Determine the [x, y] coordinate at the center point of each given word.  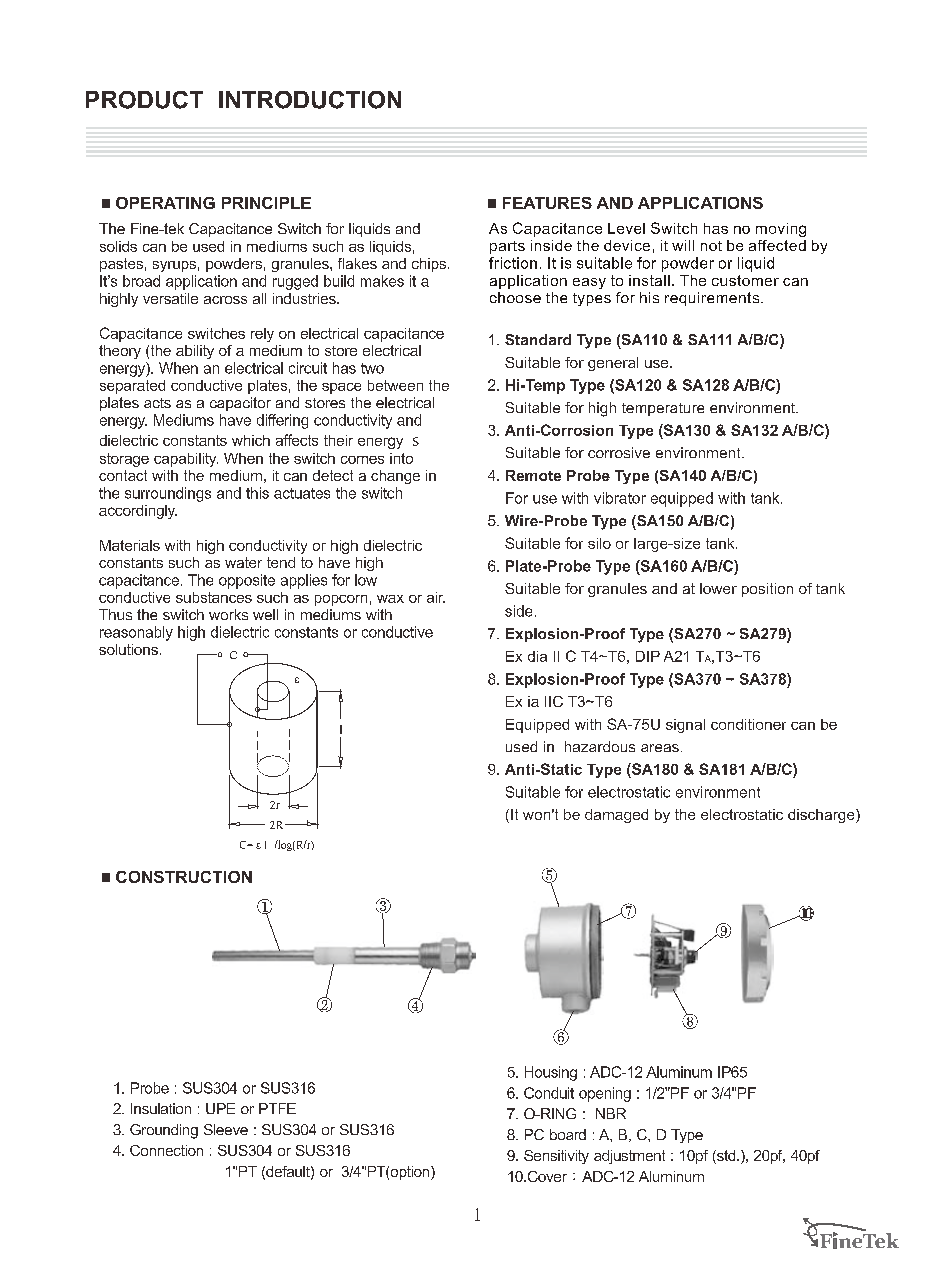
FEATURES [547, 203]
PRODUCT [144, 100]
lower [718, 588]
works [228, 614]
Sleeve [226, 1129]
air [436, 597]
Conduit [549, 1093]
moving [781, 230]
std [726, 1157]
